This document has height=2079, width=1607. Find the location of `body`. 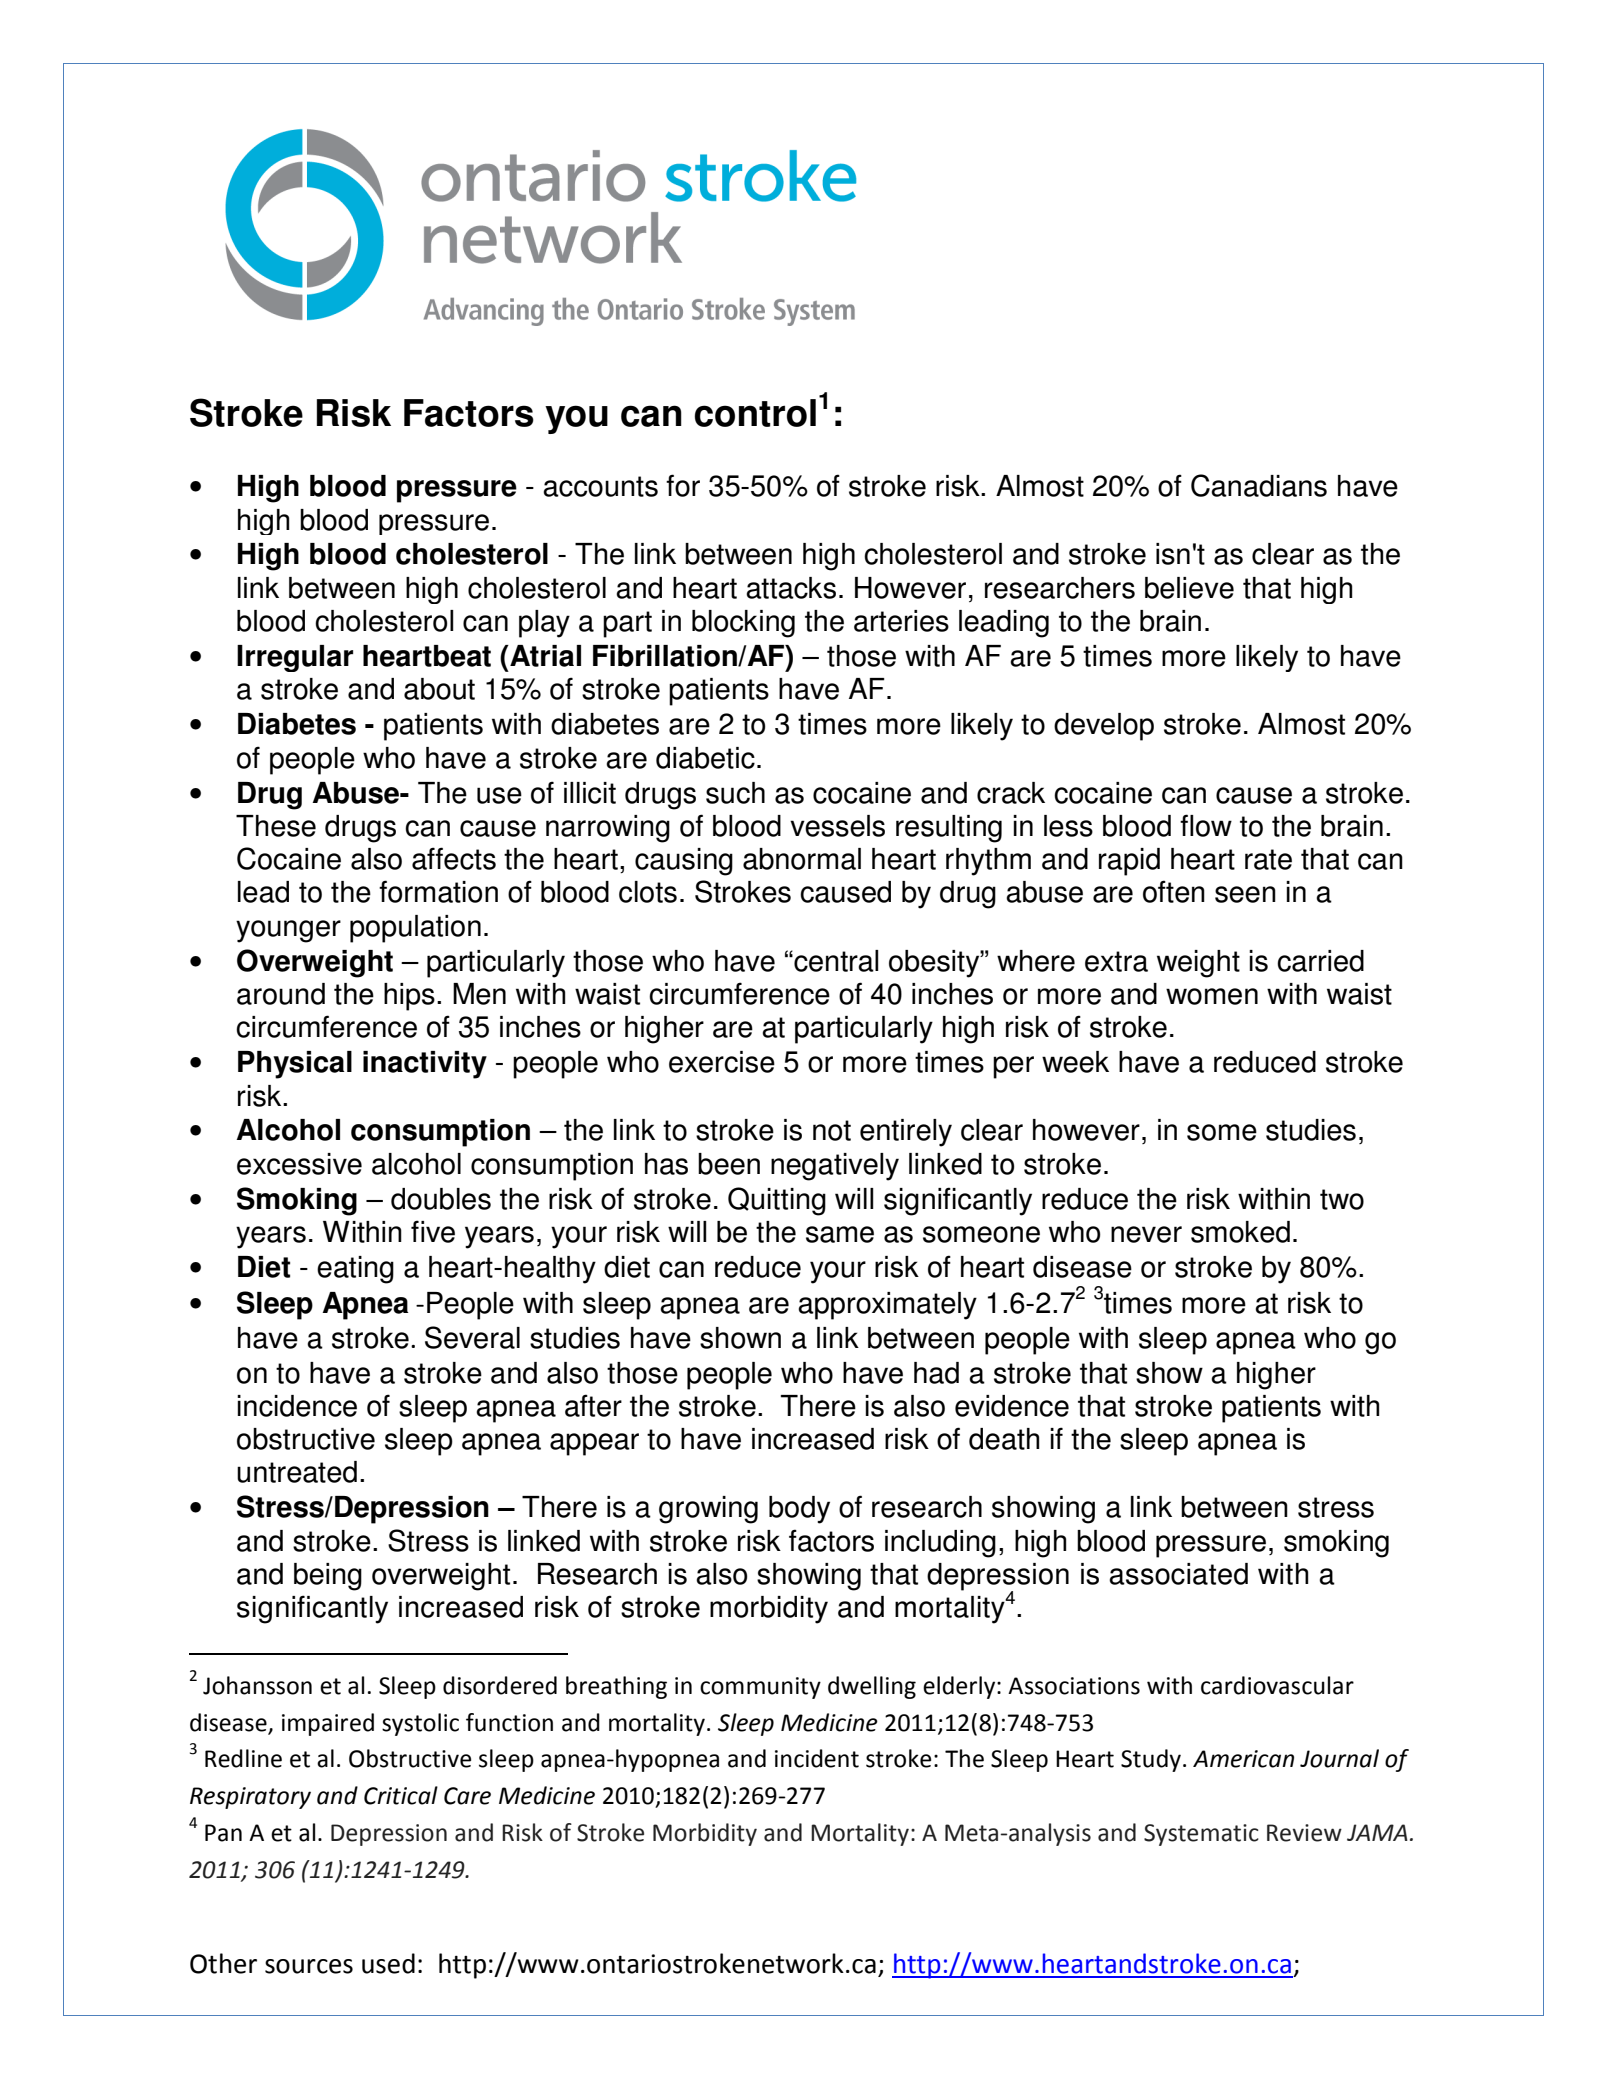

body is located at coordinates (799, 1510).
